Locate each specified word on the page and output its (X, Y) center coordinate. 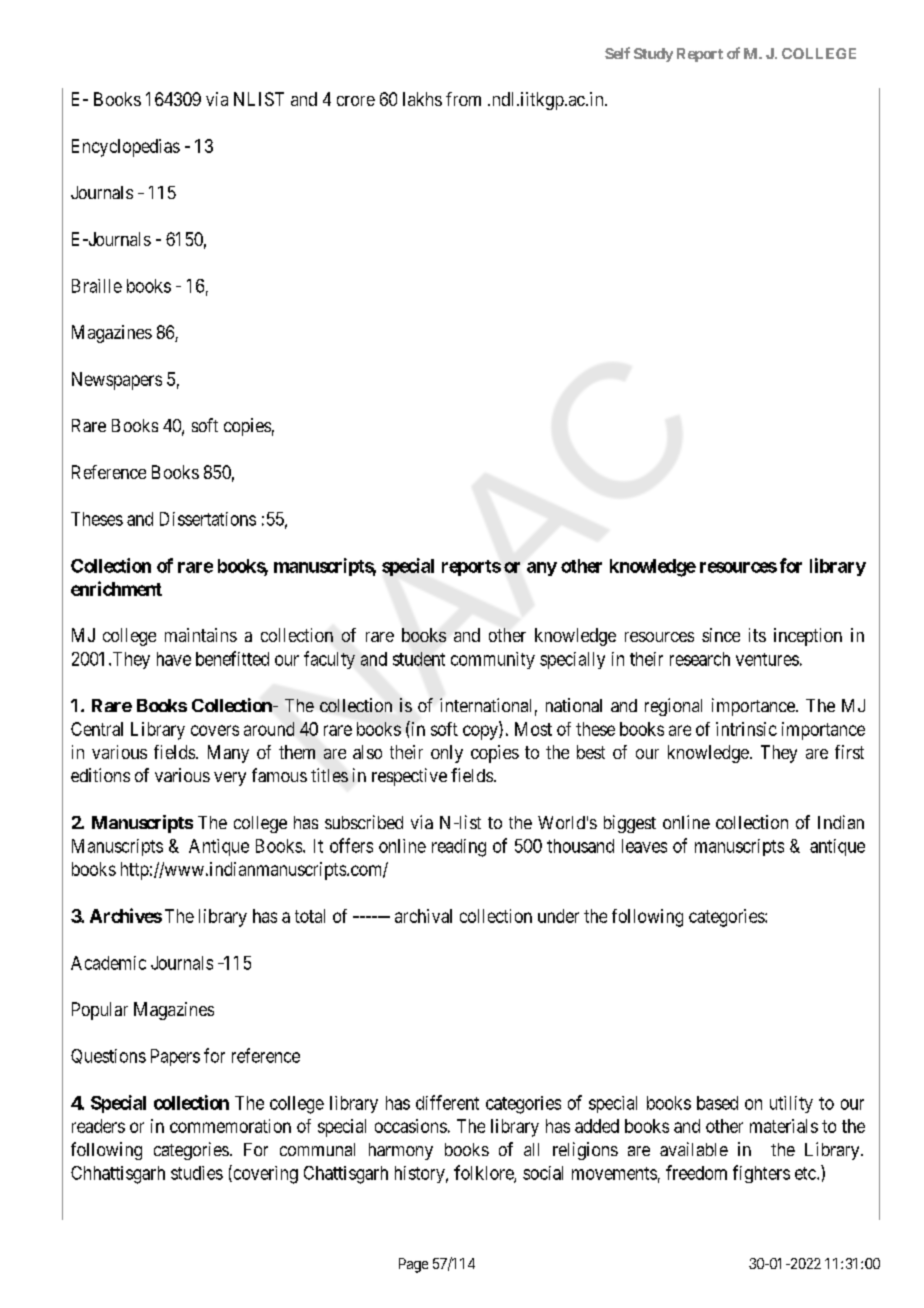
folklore (484, 1173)
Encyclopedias (126, 148)
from (463, 99)
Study (653, 55)
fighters (761, 1174)
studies (197, 1173)
